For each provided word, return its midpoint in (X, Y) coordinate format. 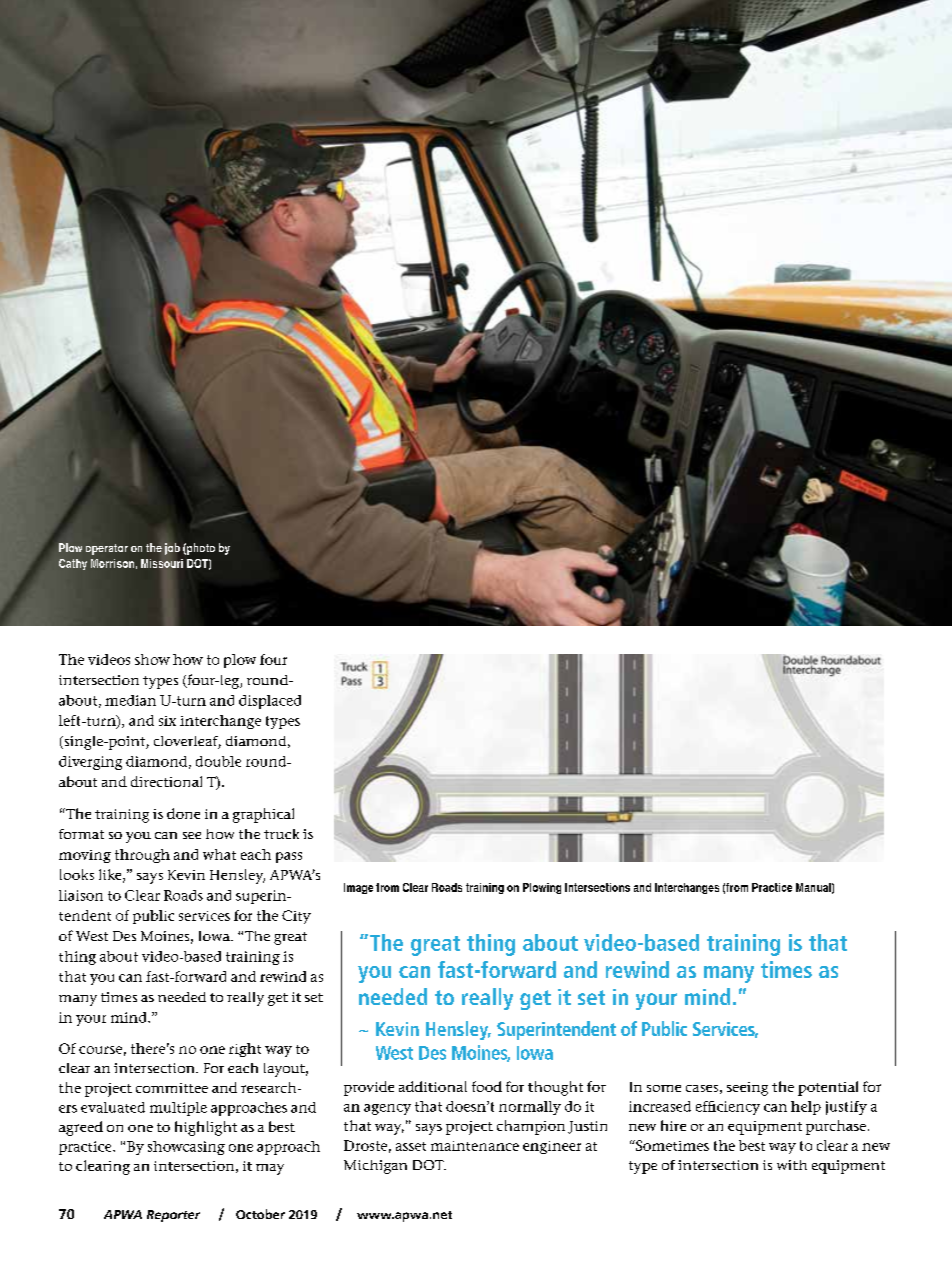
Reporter (173, 1216)
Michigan (375, 1167)
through (142, 856)
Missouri (162, 563)
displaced (270, 702)
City (296, 917)
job (172, 549)
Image (358, 888)
